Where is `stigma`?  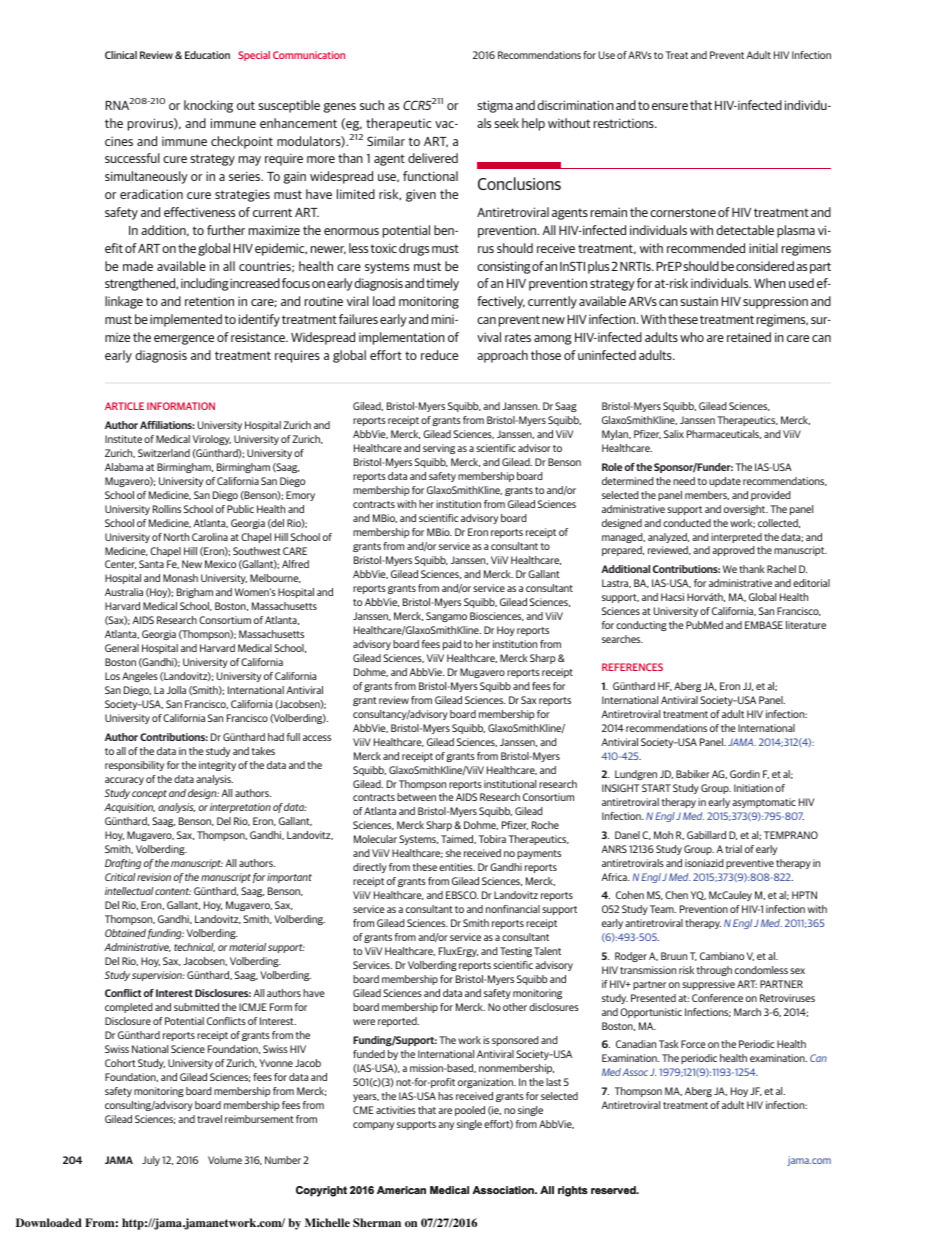
stigma is located at coordinates (495, 106).
